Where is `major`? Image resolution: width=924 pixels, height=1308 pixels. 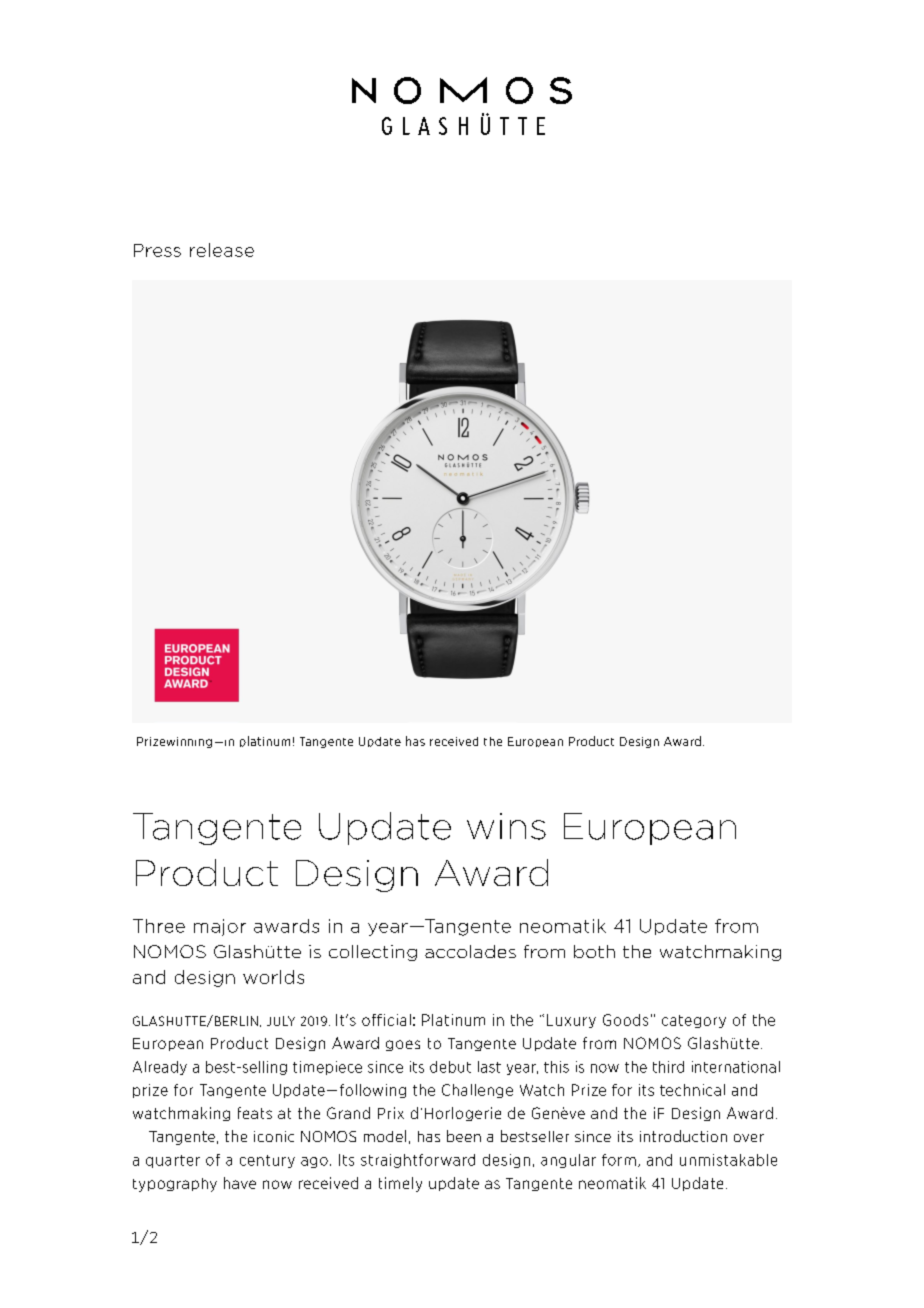 major is located at coordinates (220, 927).
